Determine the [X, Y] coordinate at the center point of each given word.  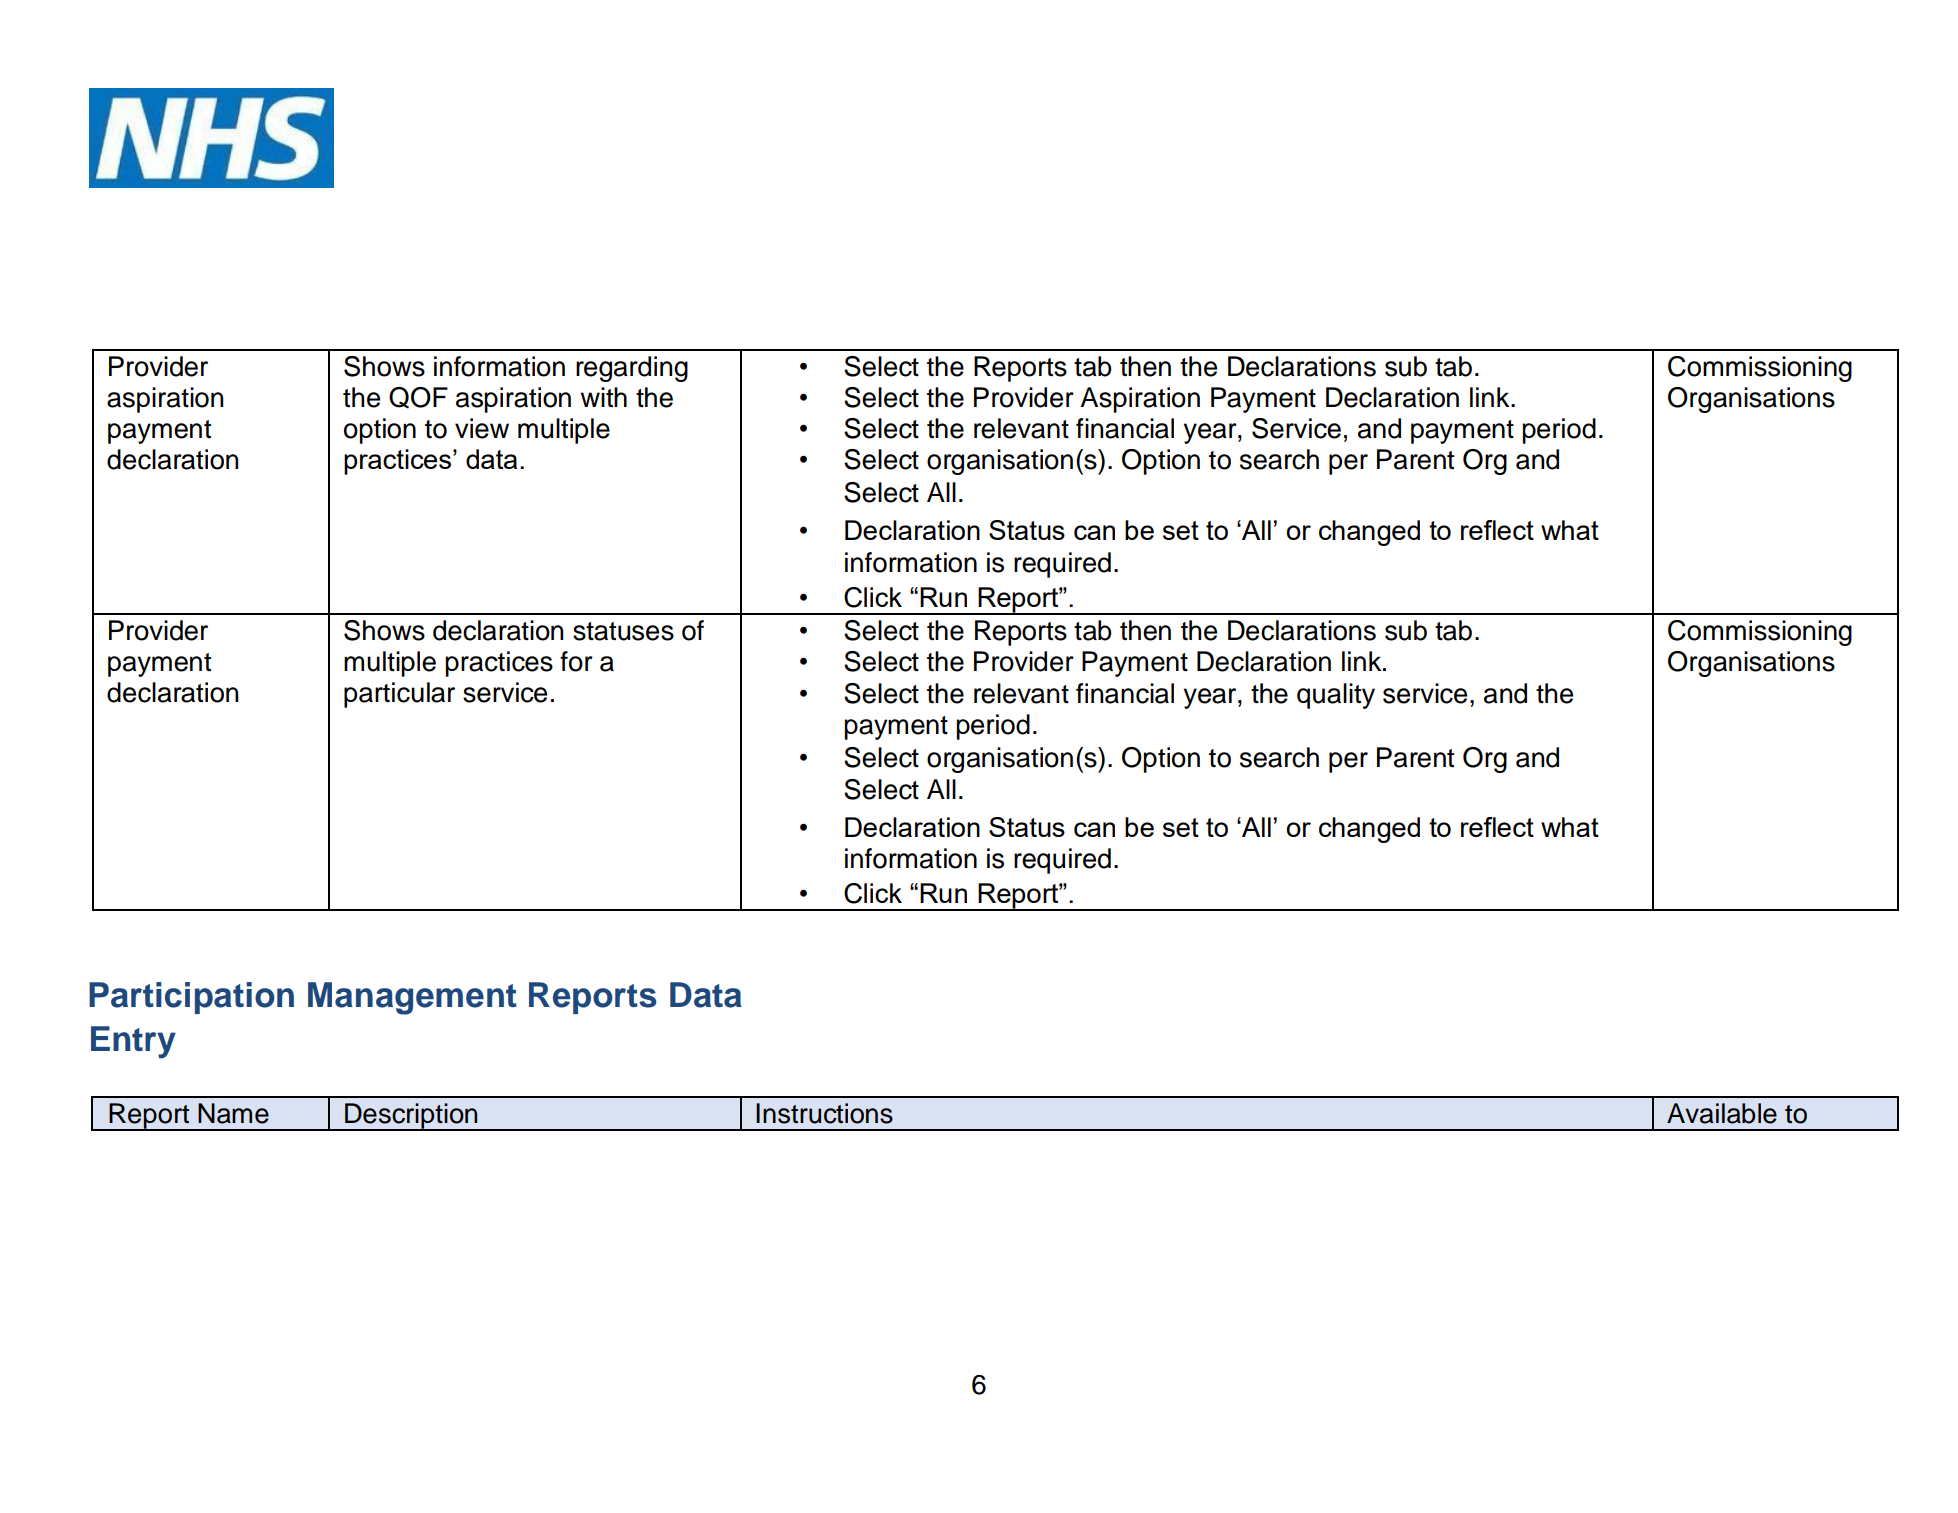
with [604, 397]
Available [1722, 1113]
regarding [632, 369]
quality [1336, 696]
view [482, 428]
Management [412, 998]
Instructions [824, 1113]
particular [399, 695]
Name [233, 1113]
